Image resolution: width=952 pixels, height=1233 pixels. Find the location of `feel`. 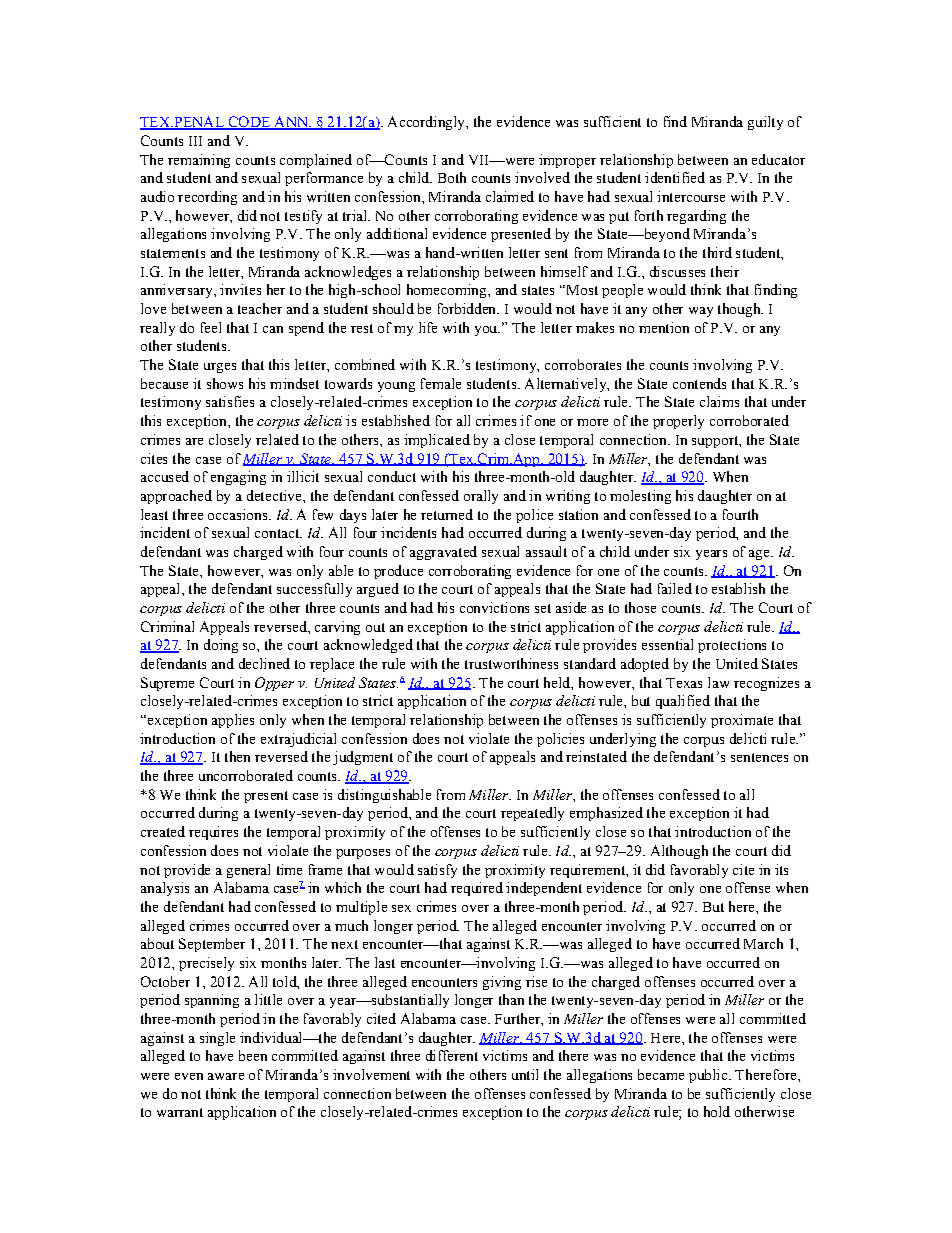

feel is located at coordinates (211, 327).
